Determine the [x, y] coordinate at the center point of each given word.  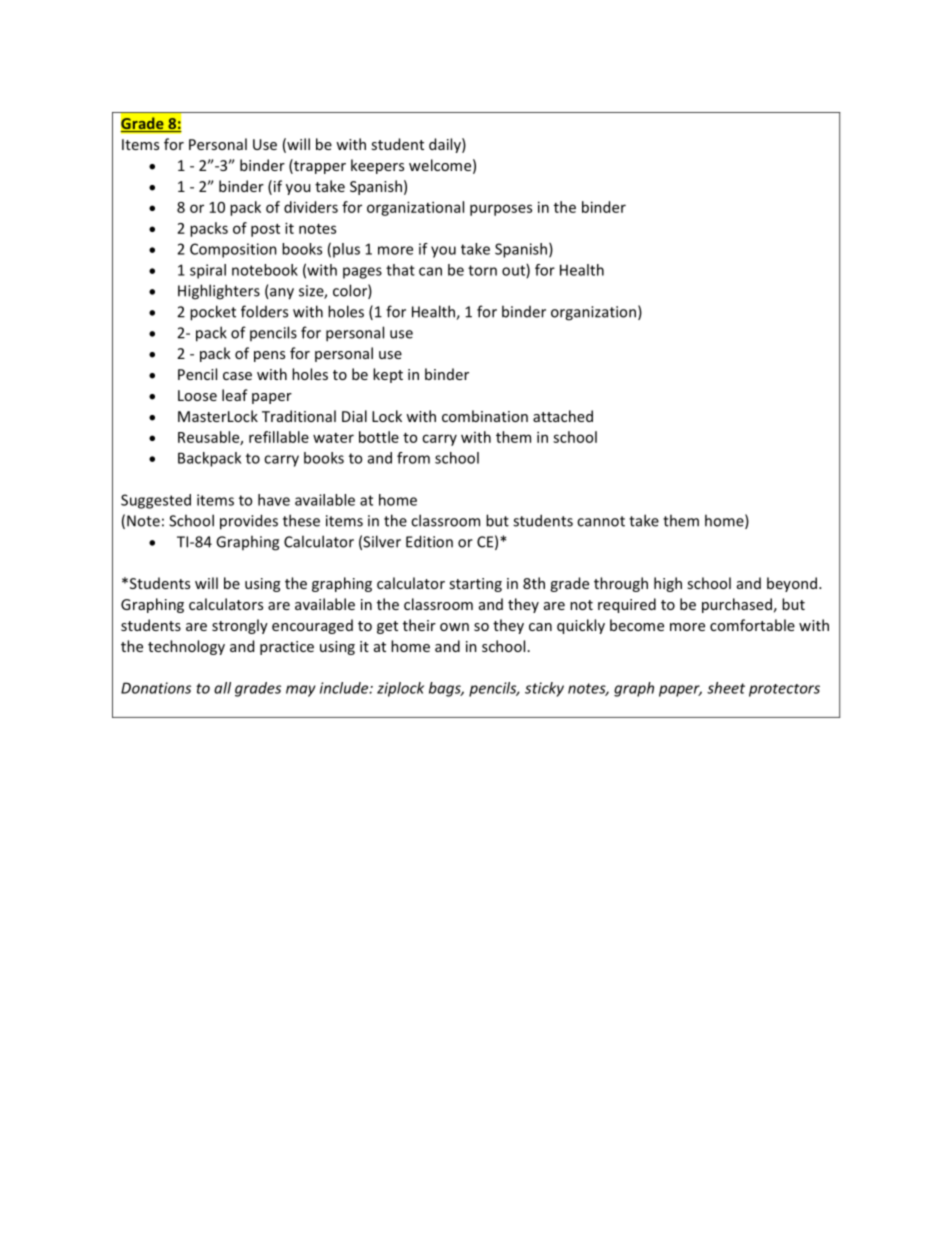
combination [485, 416]
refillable [279, 437]
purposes [501, 210]
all [222, 688]
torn [482, 270]
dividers [311, 207]
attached [563, 416]
